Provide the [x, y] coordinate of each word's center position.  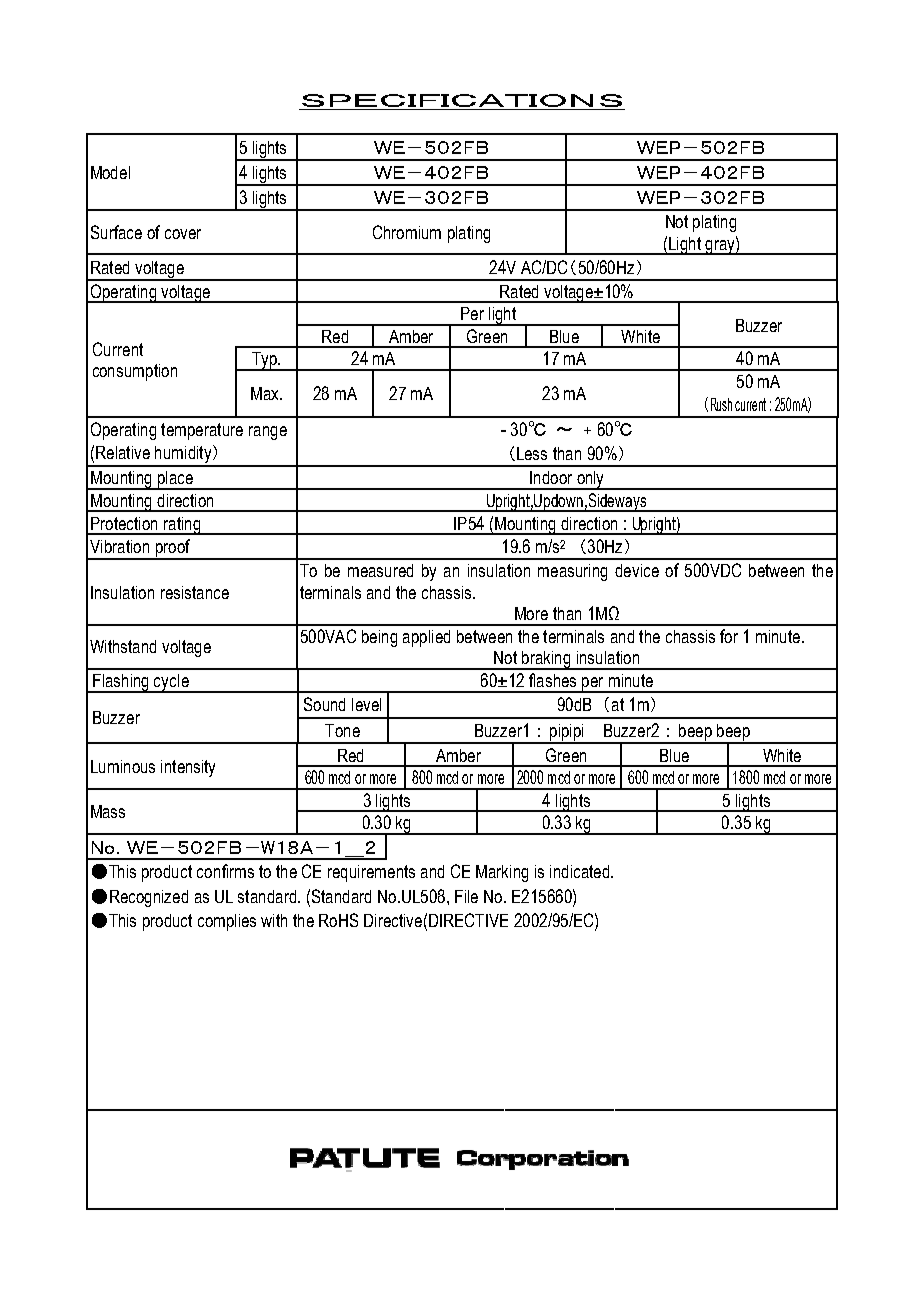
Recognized [149, 898]
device [637, 570]
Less [532, 453]
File [466, 896]
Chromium [407, 232]
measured [380, 570]
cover [183, 234]
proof [172, 549]
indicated [581, 871]
